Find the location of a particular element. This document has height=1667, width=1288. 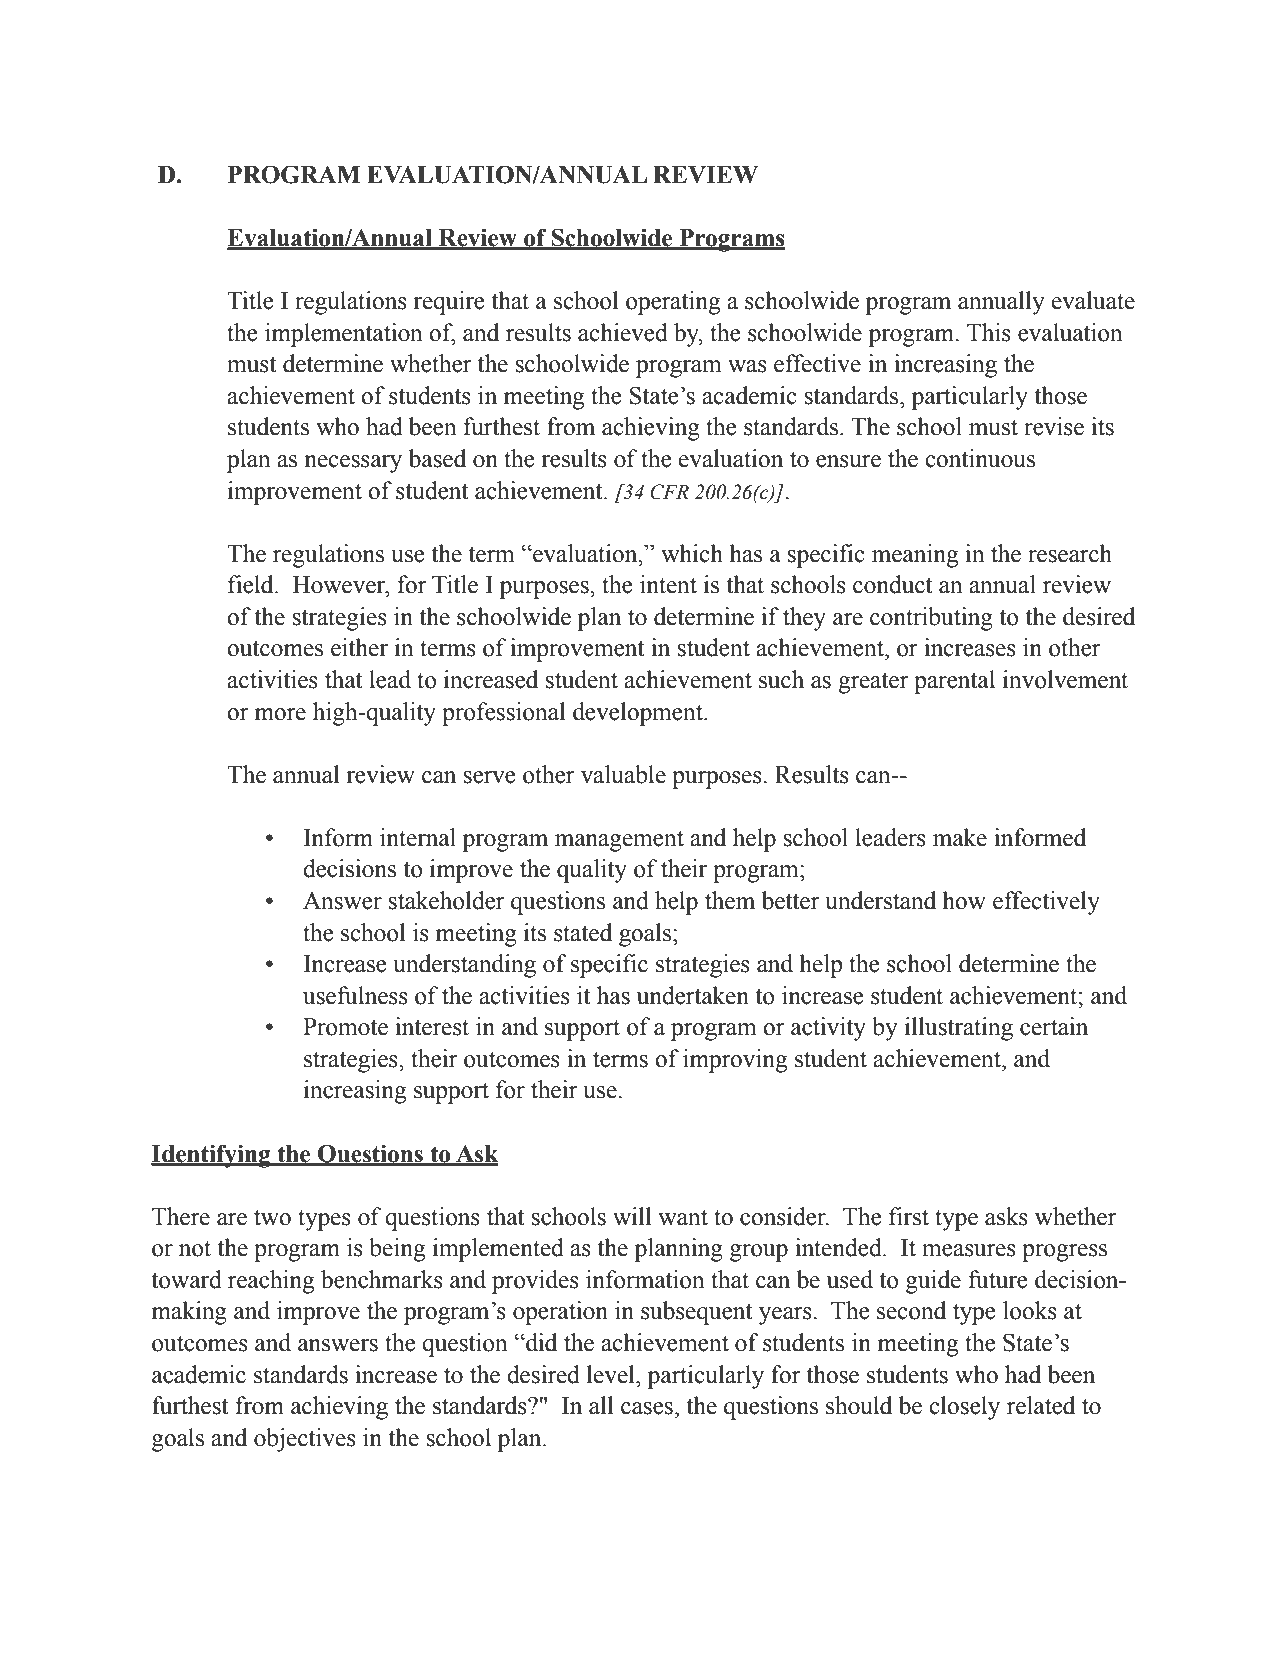

implementation is located at coordinates (344, 335).
